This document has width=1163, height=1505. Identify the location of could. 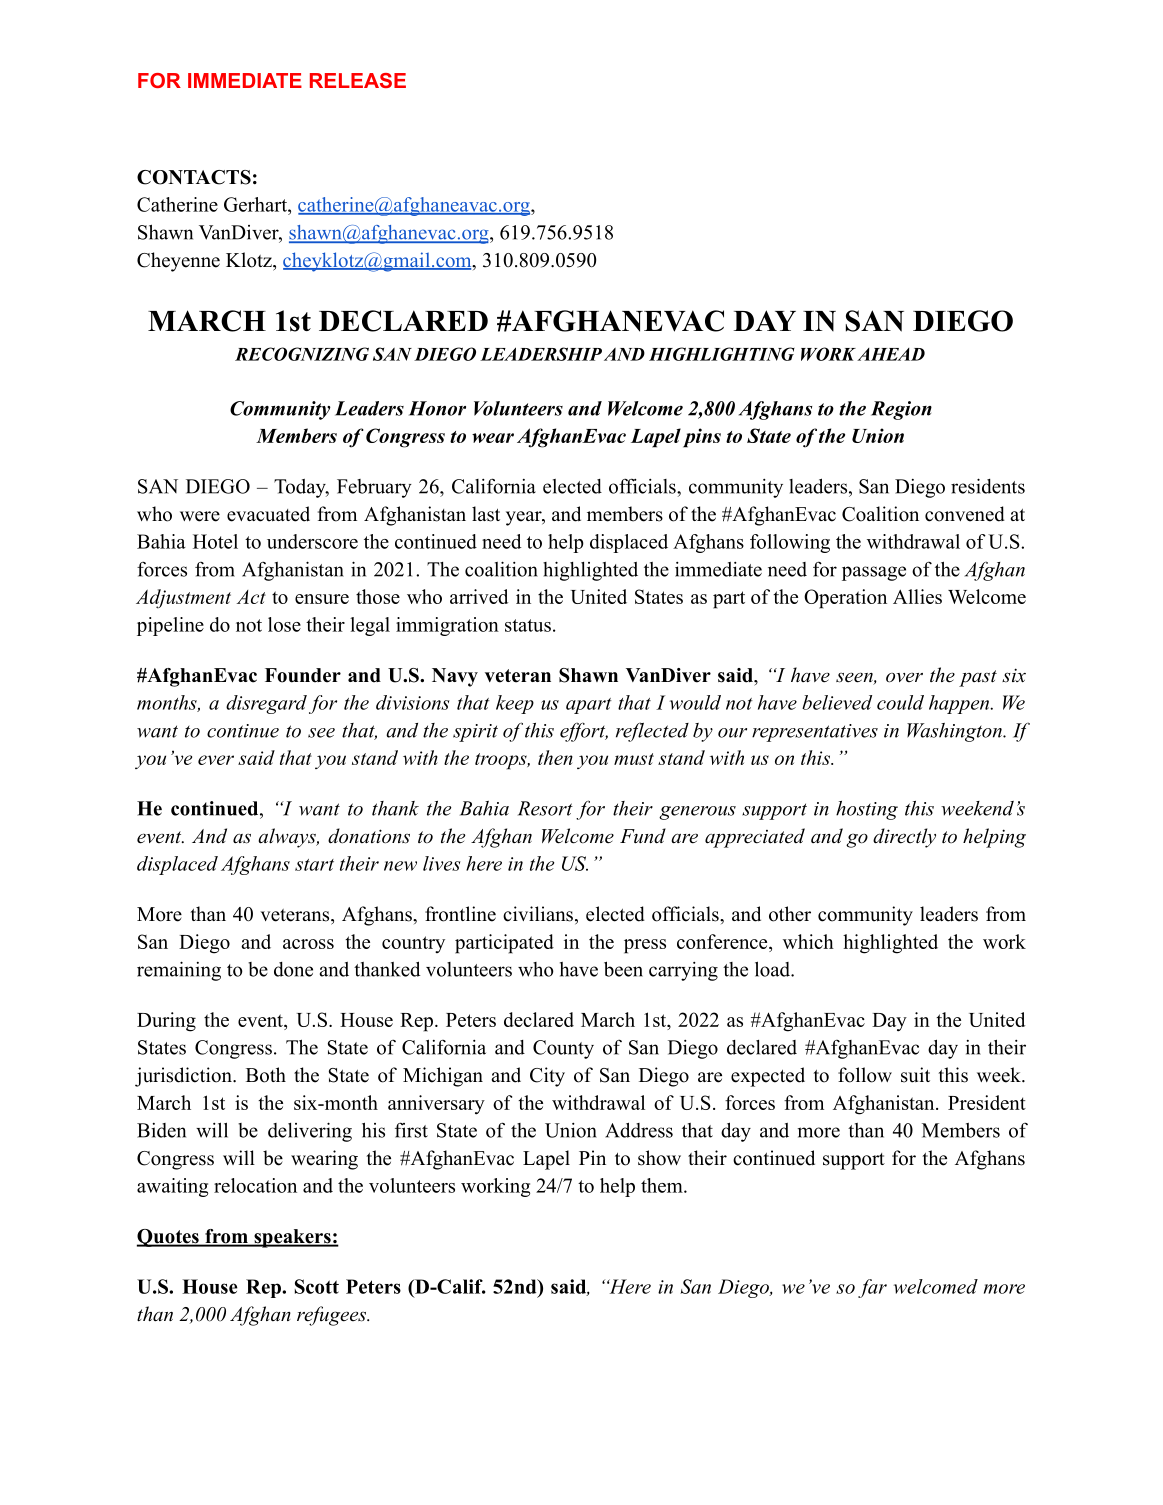
(900, 702).
